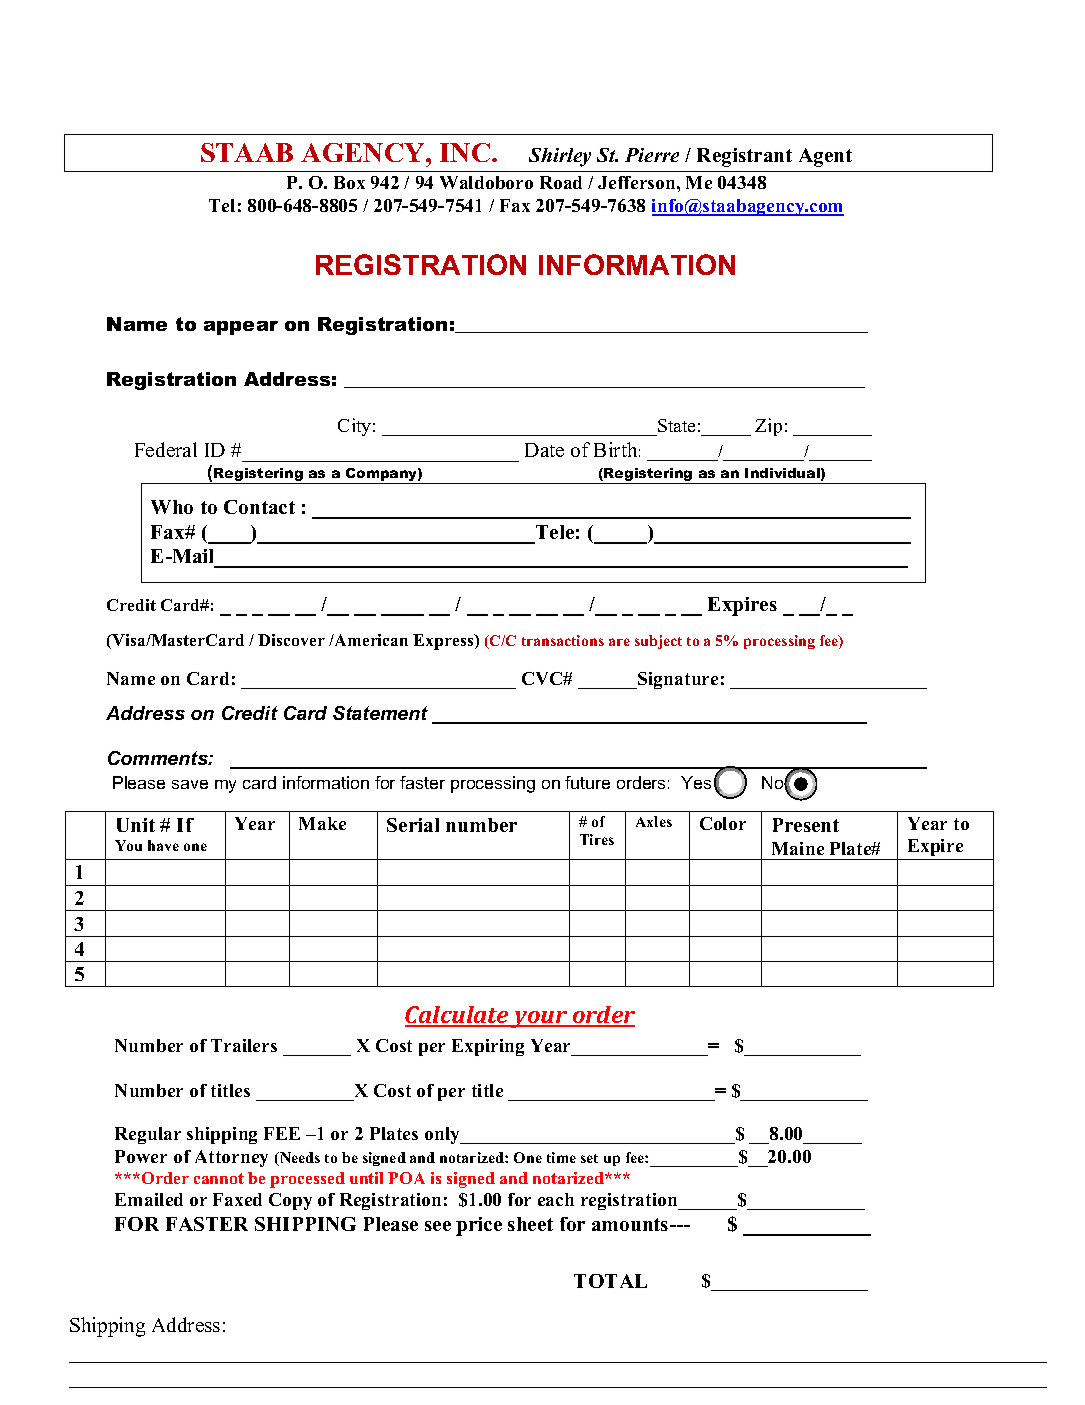 This page has height=1405, width=1085. What do you see at coordinates (237, 1199) in the page?
I see `Faxed` at bounding box center [237, 1199].
